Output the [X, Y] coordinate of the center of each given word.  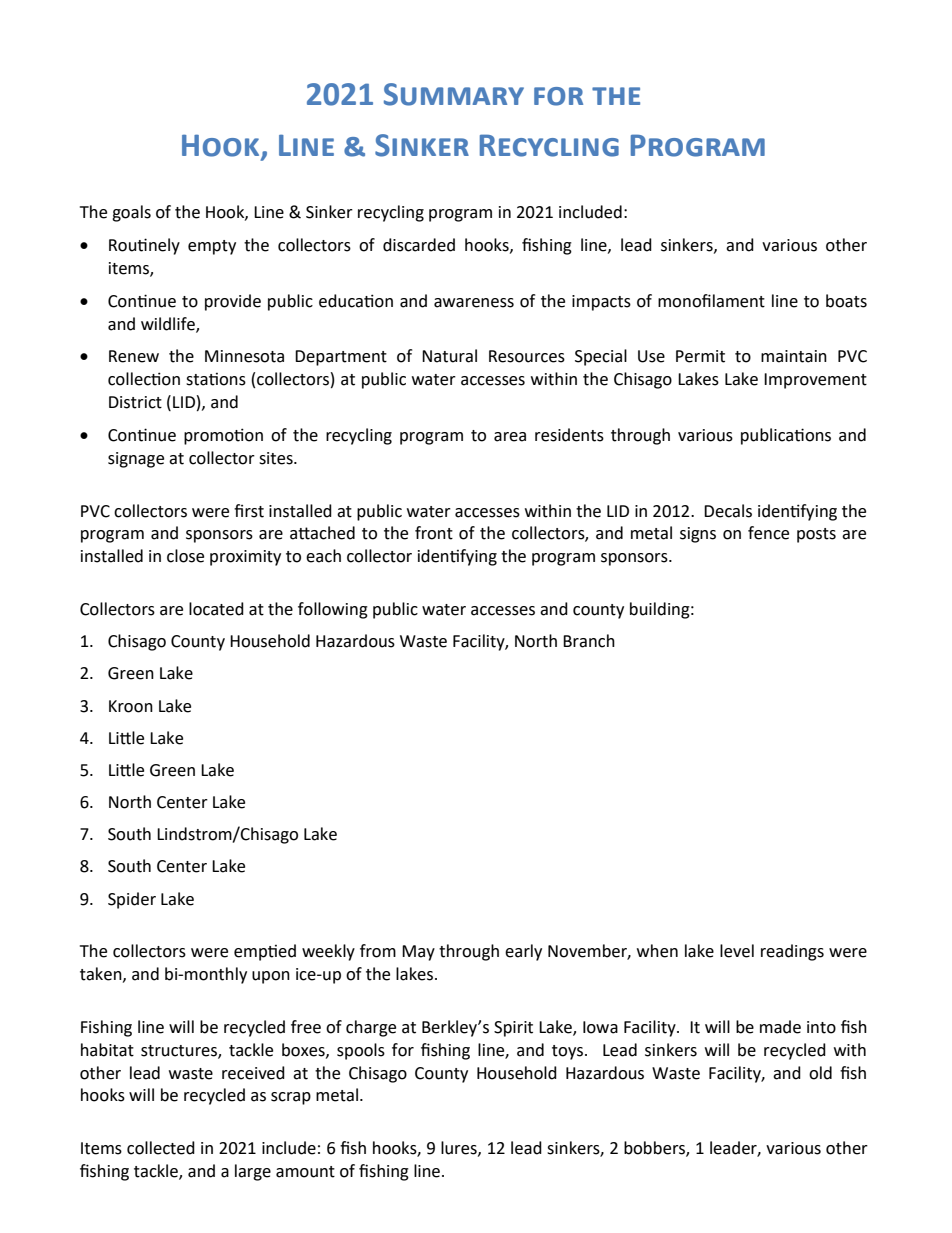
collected [161, 1148]
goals [131, 213]
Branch [589, 641]
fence [768, 533]
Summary [454, 94]
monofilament [711, 301]
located [216, 609]
